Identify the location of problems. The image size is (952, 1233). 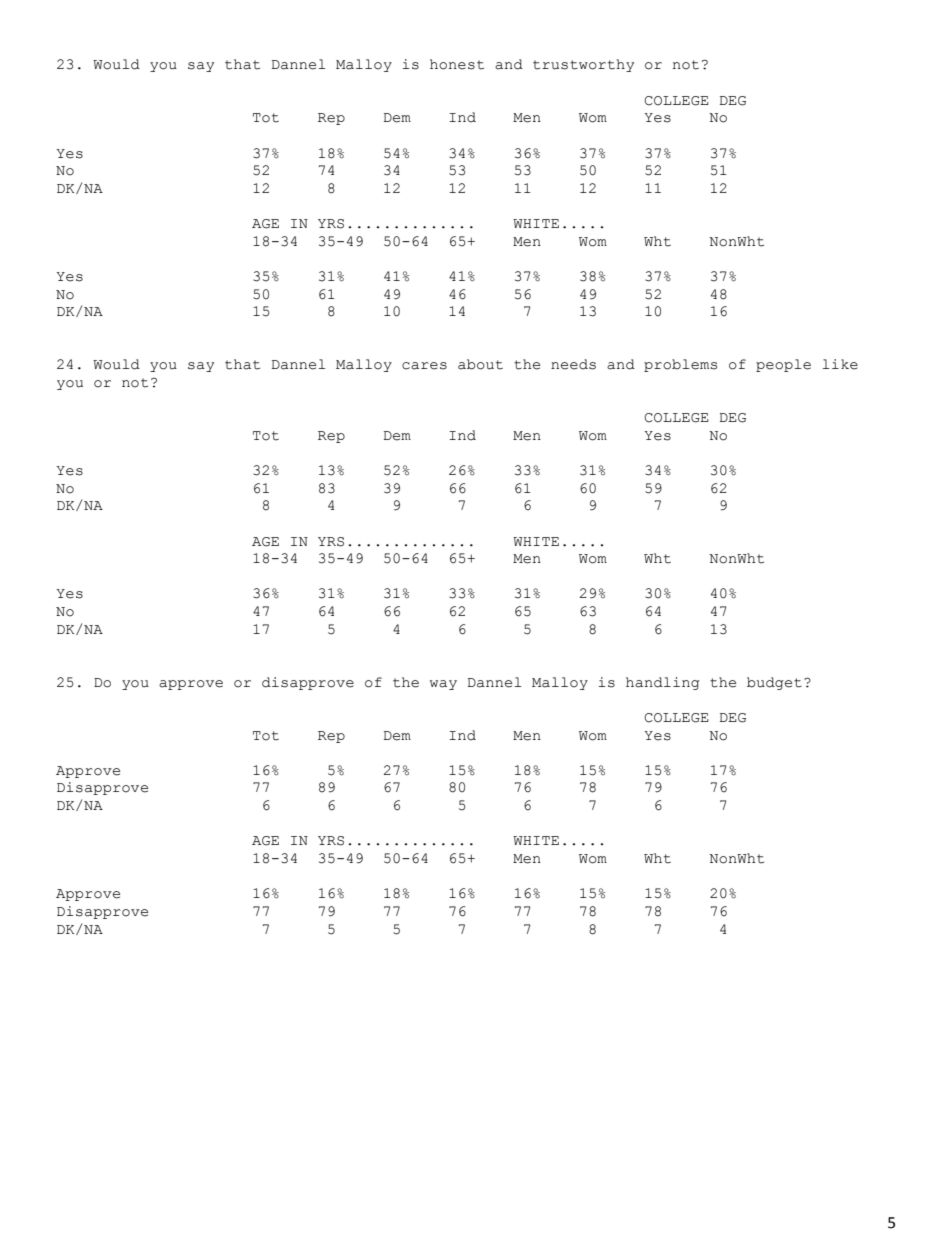
(680, 365).
